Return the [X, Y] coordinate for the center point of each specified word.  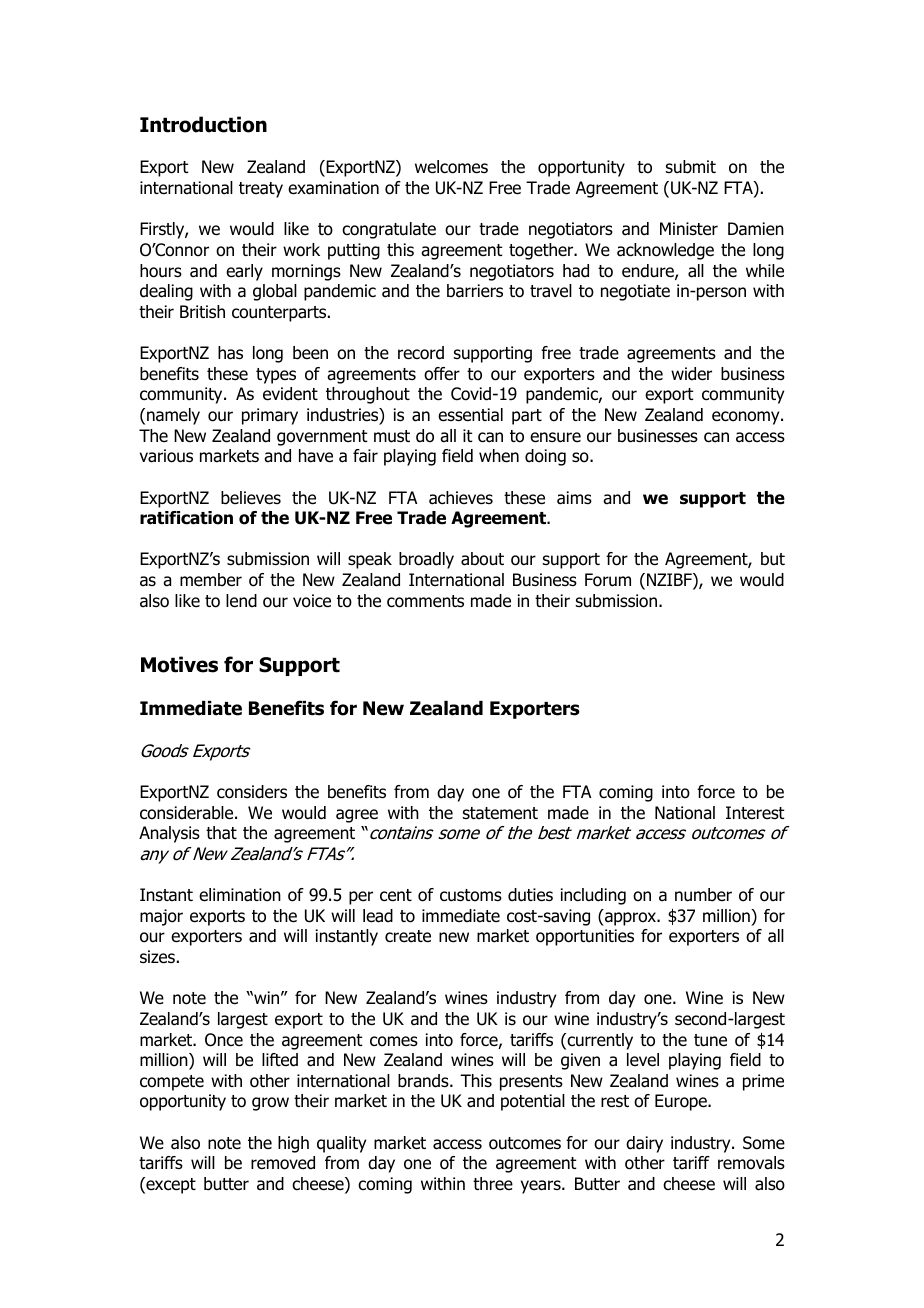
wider [691, 374]
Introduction [203, 124]
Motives [179, 664]
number [703, 895]
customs [471, 895]
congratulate [389, 230]
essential [470, 415]
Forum [608, 580]
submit [691, 167]
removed [283, 1163]
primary [270, 416]
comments [425, 601]
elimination [240, 895]
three [493, 1184]
